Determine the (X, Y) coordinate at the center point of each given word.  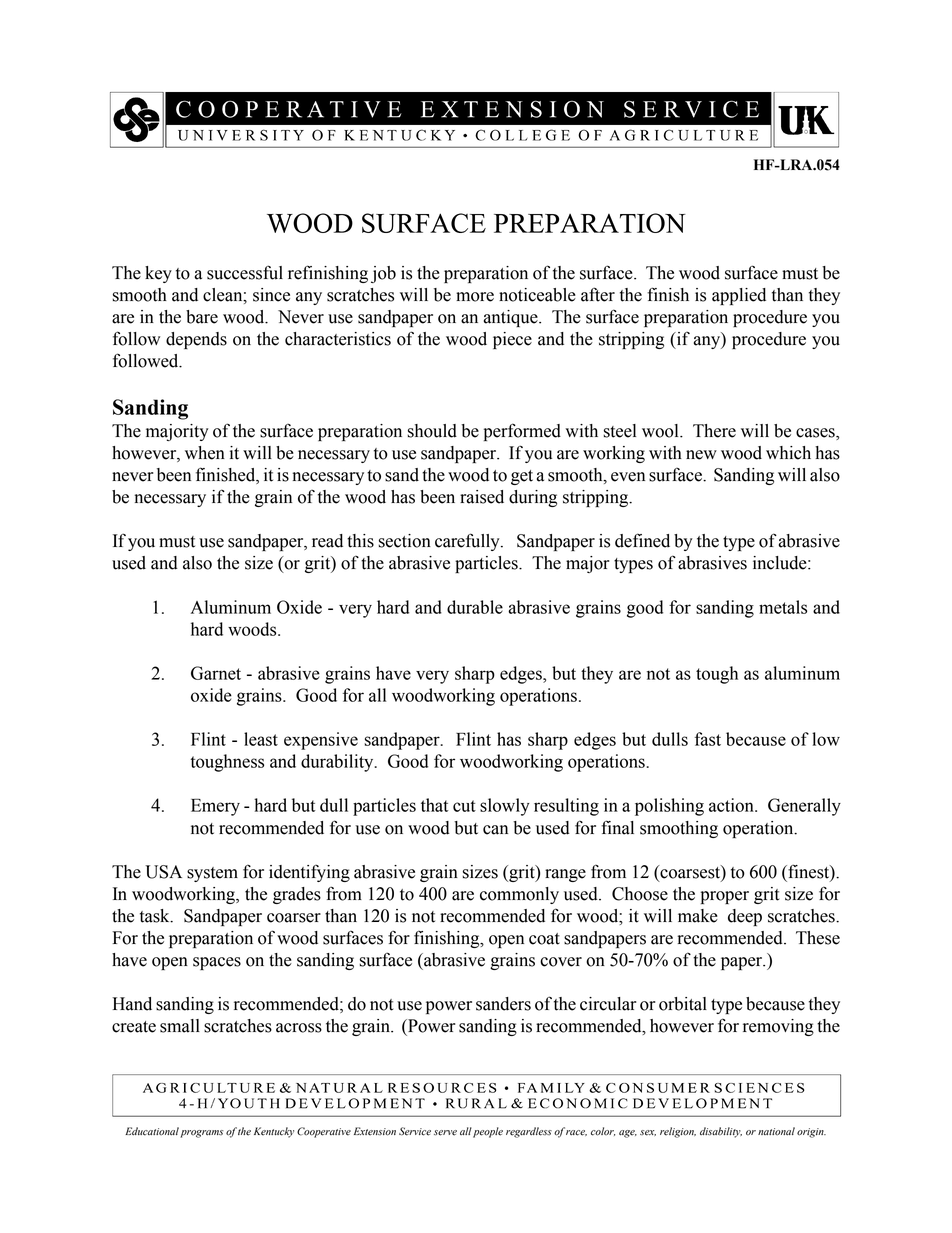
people (488, 1132)
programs (202, 1134)
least (261, 739)
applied (739, 296)
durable (475, 607)
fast (708, 739)
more (475, 297)
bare (202, 317)
